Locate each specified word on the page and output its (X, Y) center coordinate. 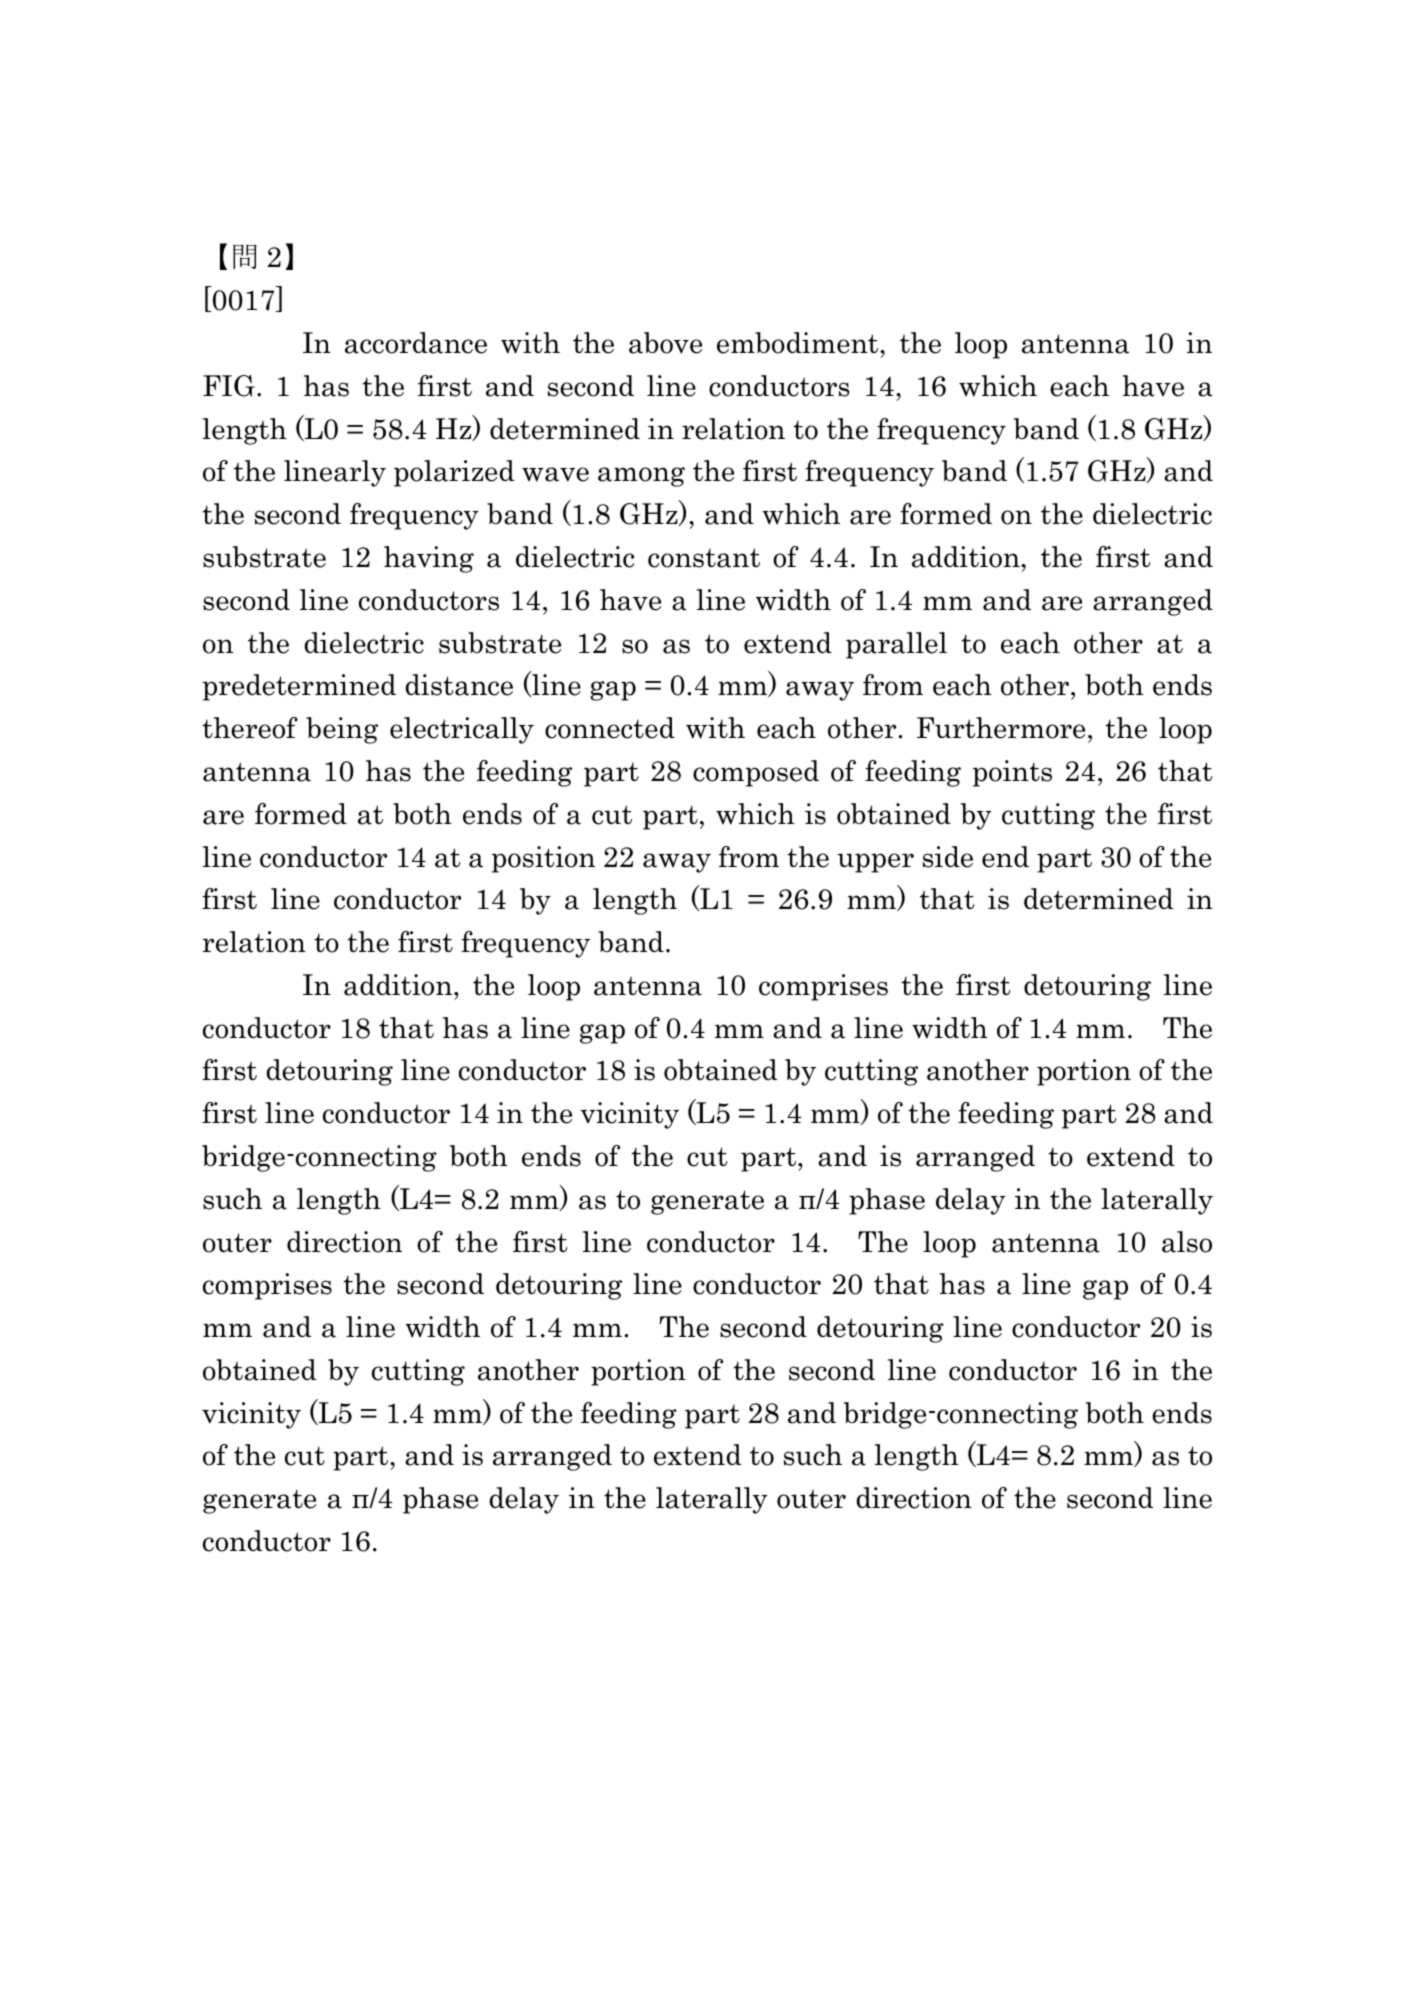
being (342, 730)
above (665, 343)
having (429, 559)
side (948, 857)
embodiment (799, 343)
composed (756, 773)
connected (610, 728)
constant (704, 558)
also (1187, 1242)
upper (875, 863)
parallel (896, 645)
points (1012, 773)
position (543, 859)
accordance (416, 343)
